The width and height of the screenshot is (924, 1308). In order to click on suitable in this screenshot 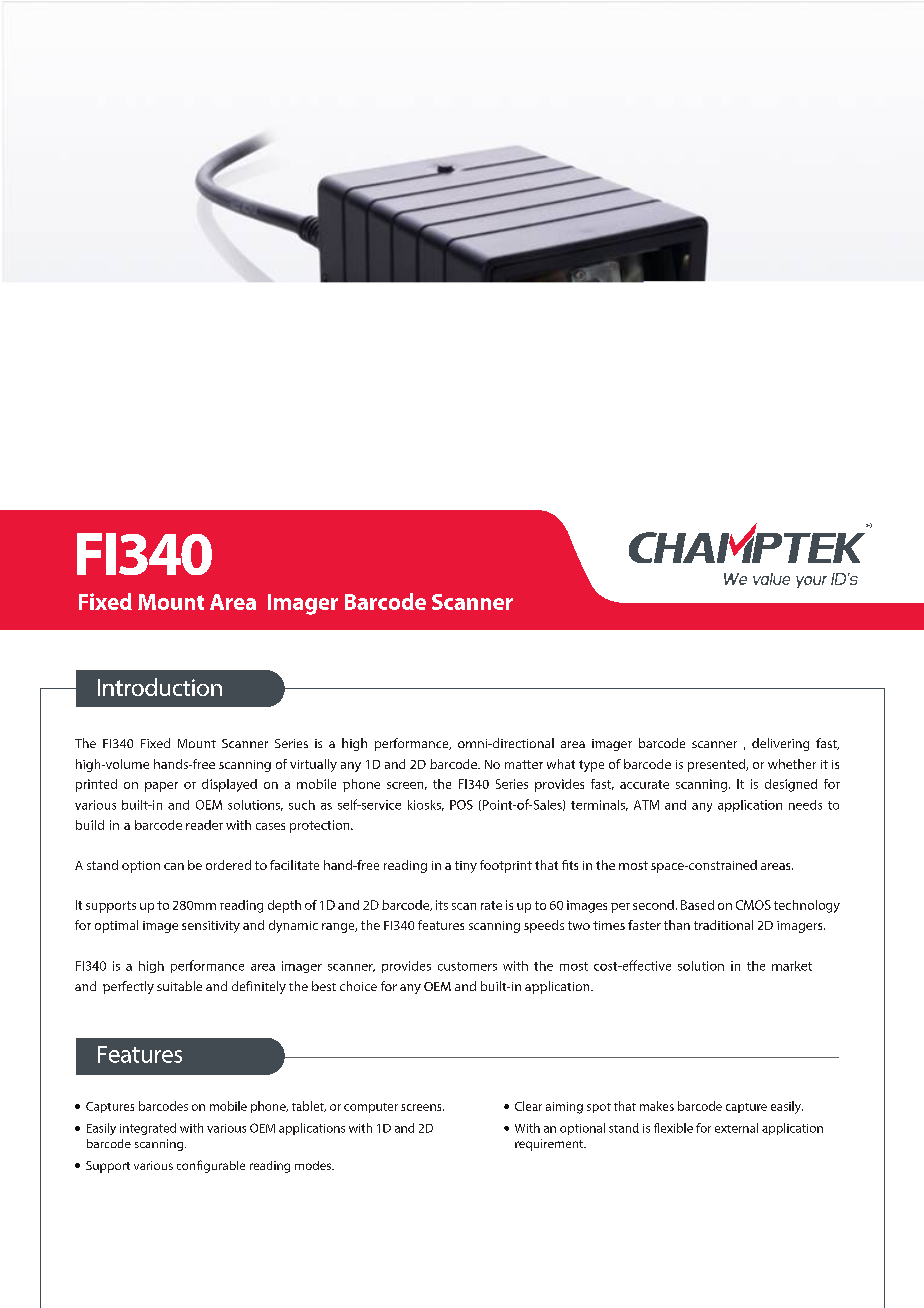, I will do `click(179, 986)`.
